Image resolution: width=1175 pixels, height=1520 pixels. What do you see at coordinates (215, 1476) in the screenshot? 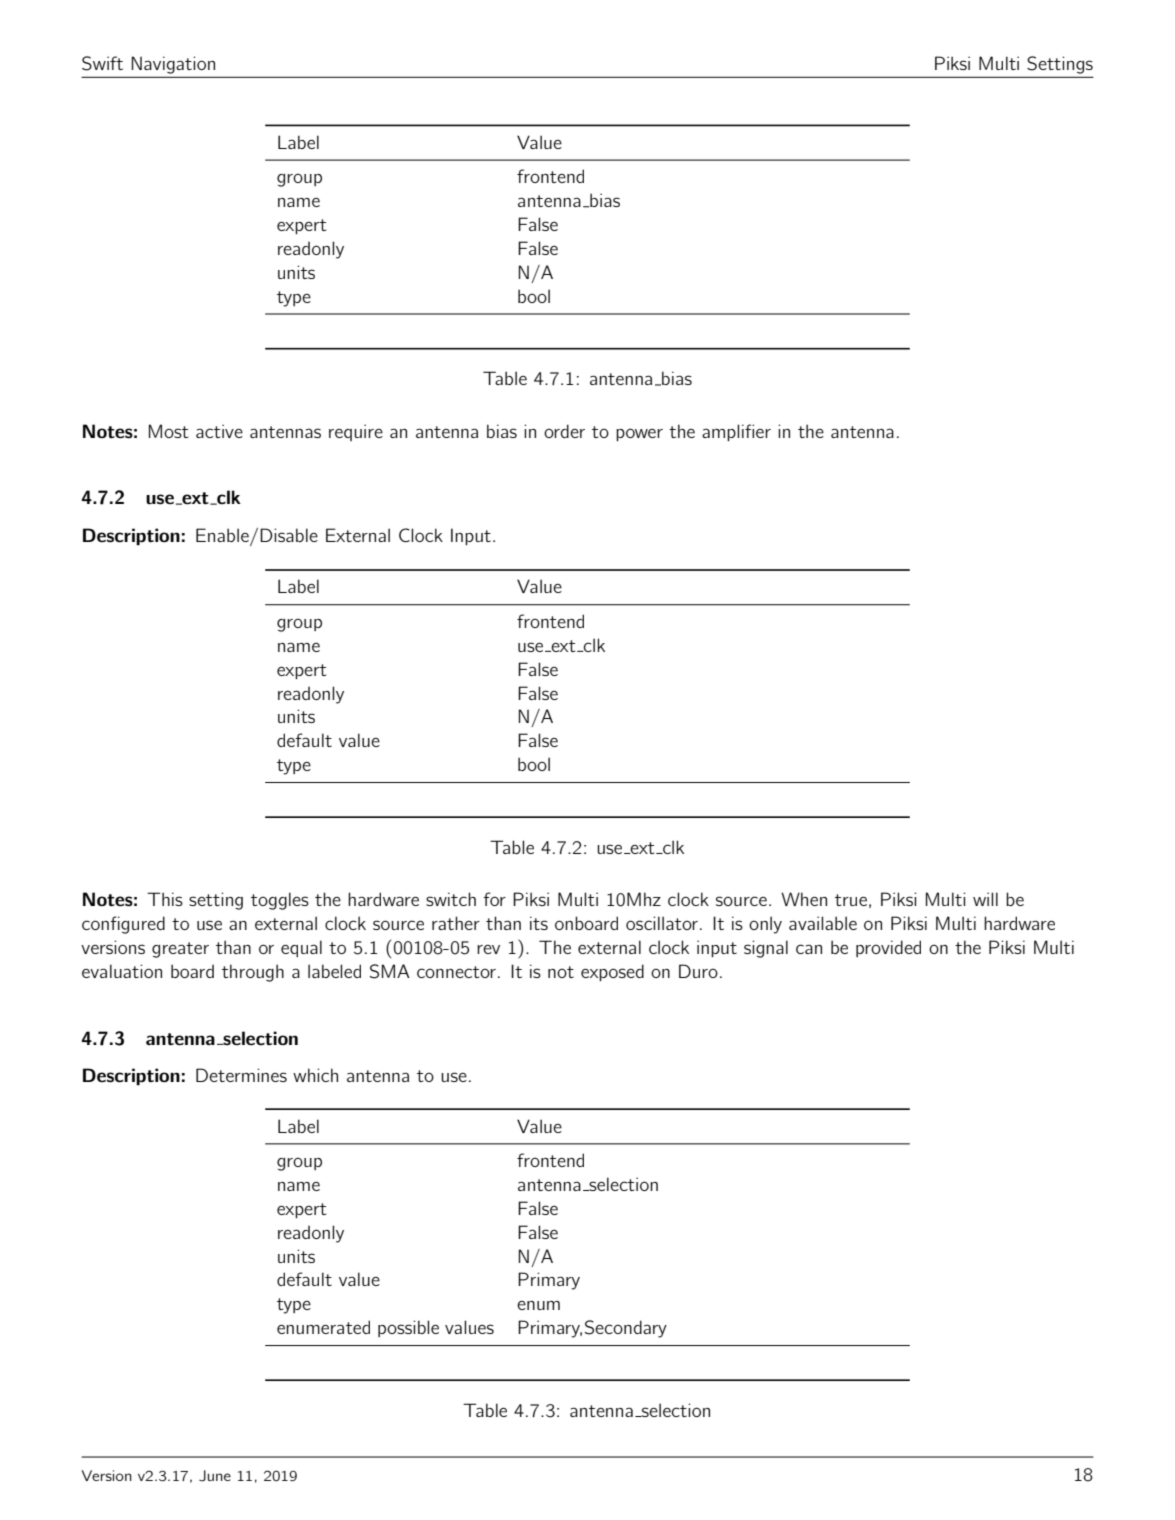
I see `June` at bounding box center [215, 1476].
